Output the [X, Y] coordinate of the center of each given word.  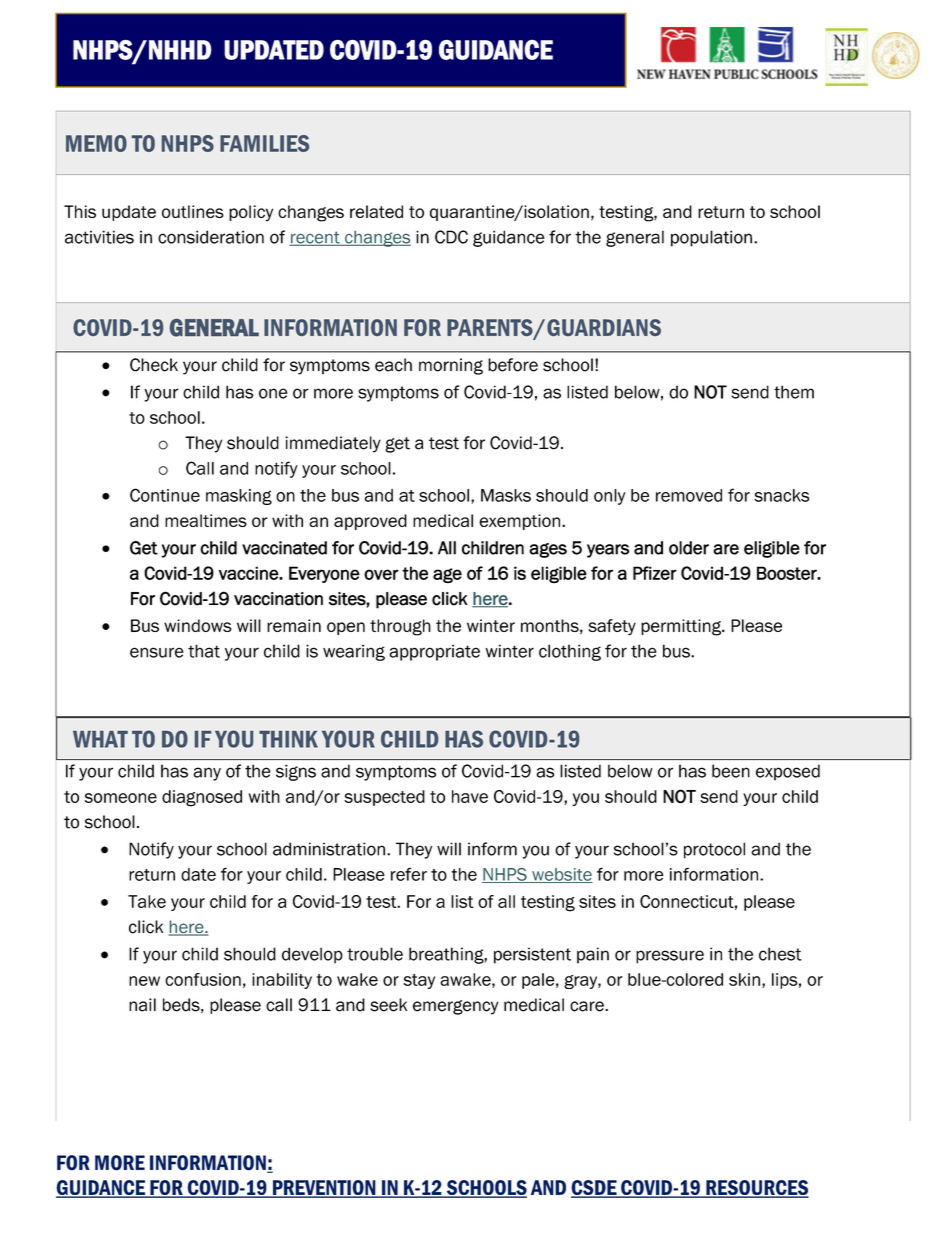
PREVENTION [324, 1189]
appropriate [434, 652]
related [376, 211]
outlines [193, 211]
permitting [682, 627]
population [711, 238]
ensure [157, 652]
